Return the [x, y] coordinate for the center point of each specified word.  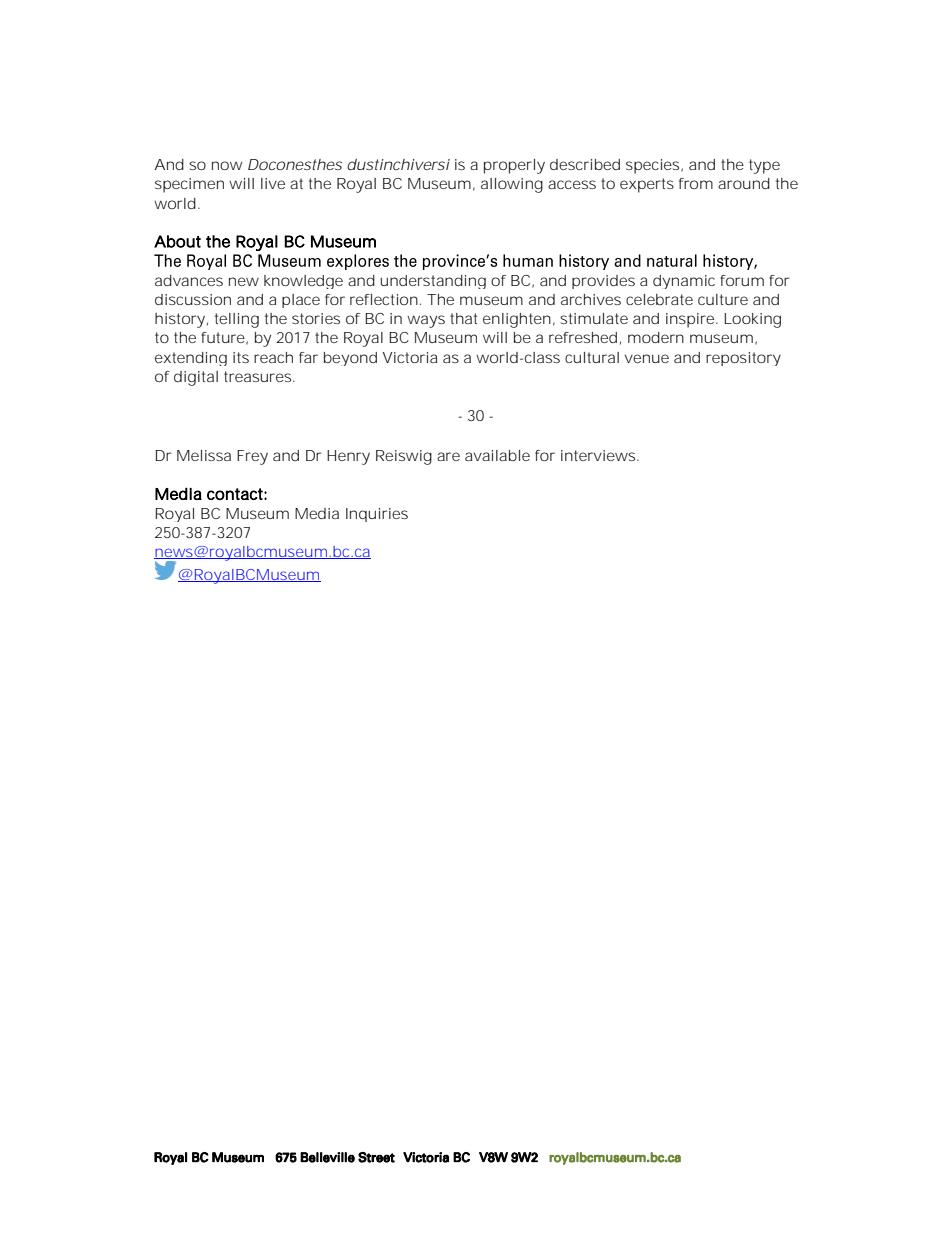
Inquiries [377, 515]
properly [514, 166]
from [696, 183]
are [448, 456]
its [241, 357]
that [463, 318]
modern [656, 337]
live [273, 183]
